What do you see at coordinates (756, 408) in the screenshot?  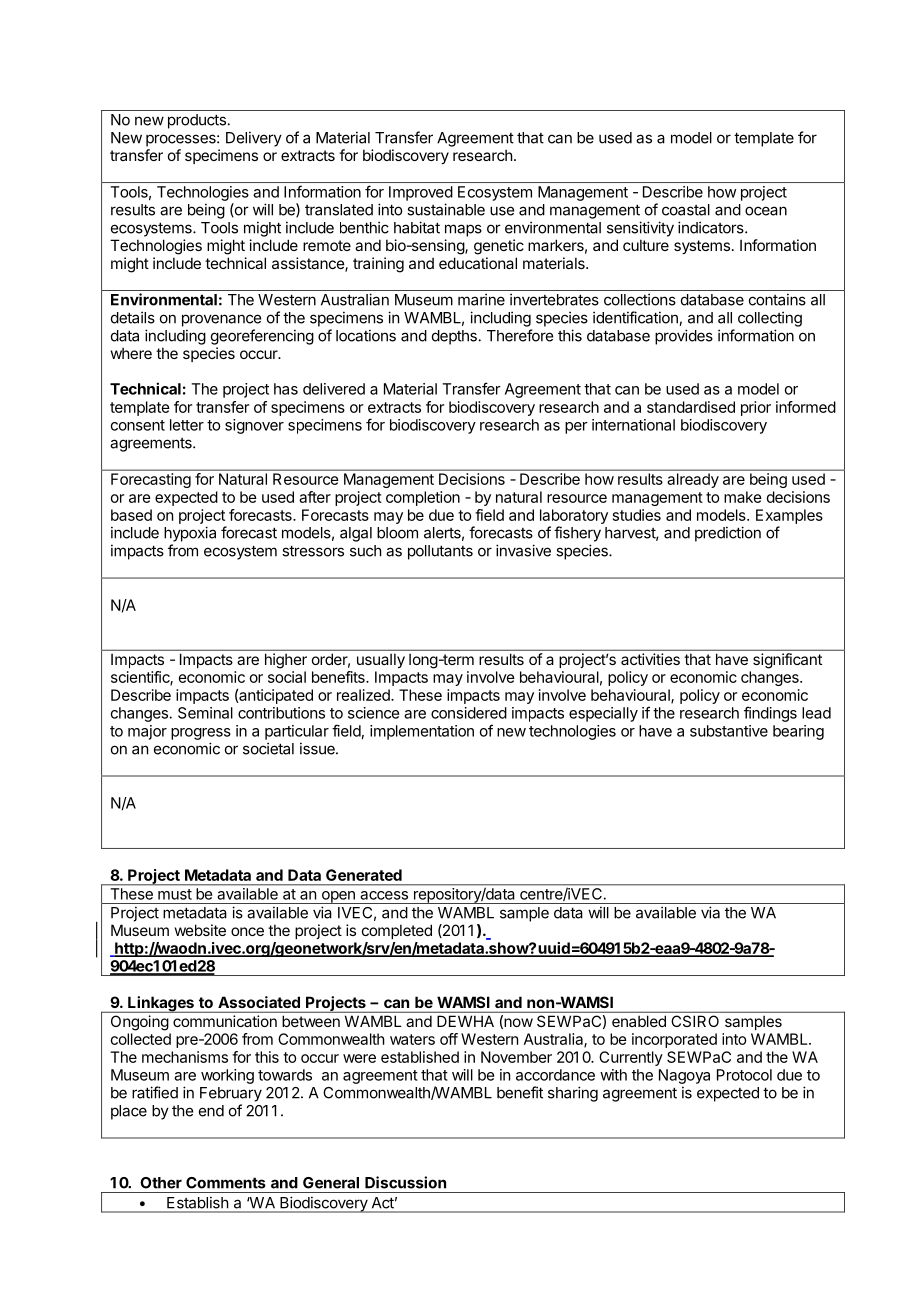 I see `prior` at bounding box center [756, 408].
